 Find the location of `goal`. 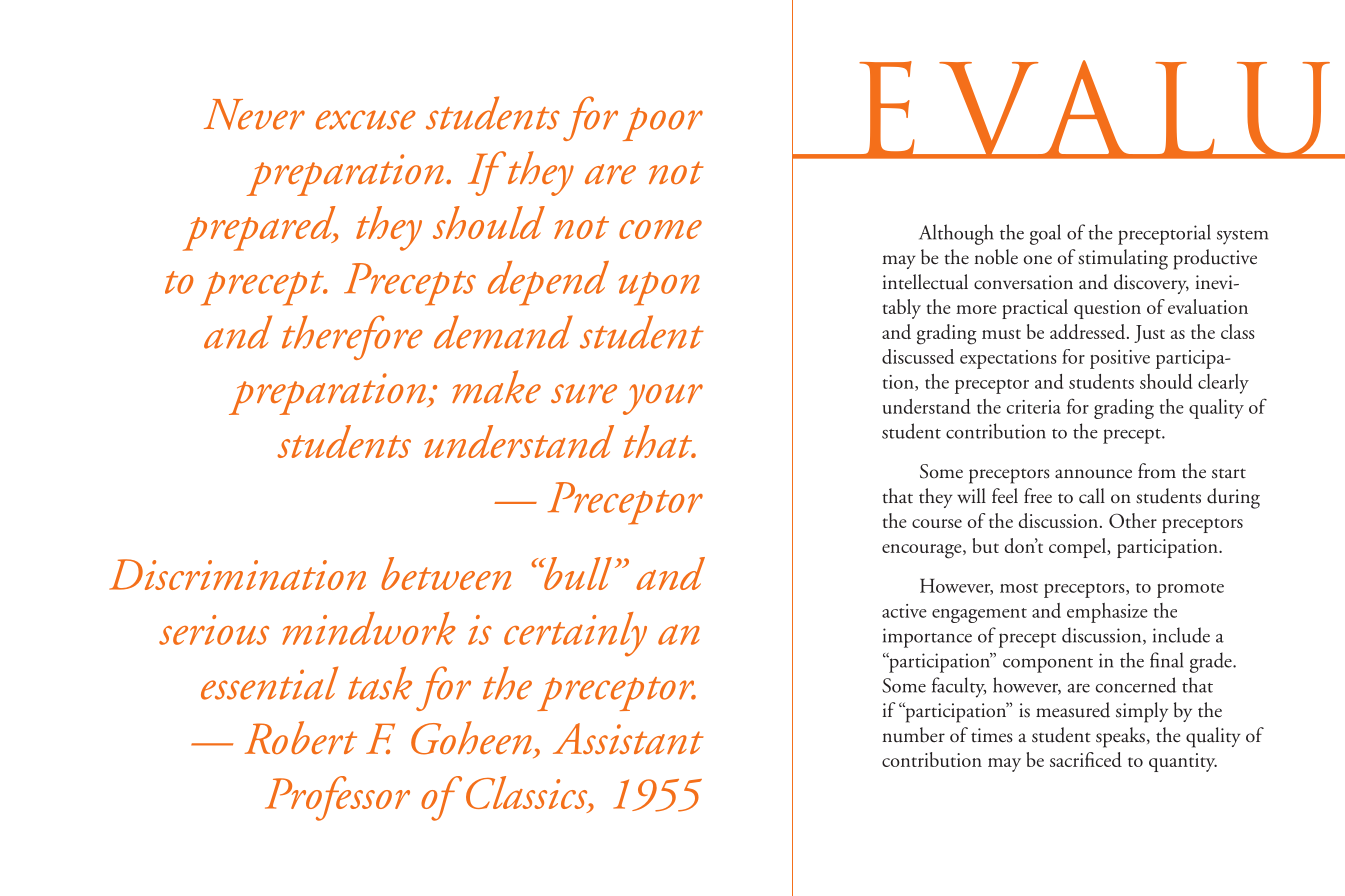

goal is located at coordinates (1045, 234).
